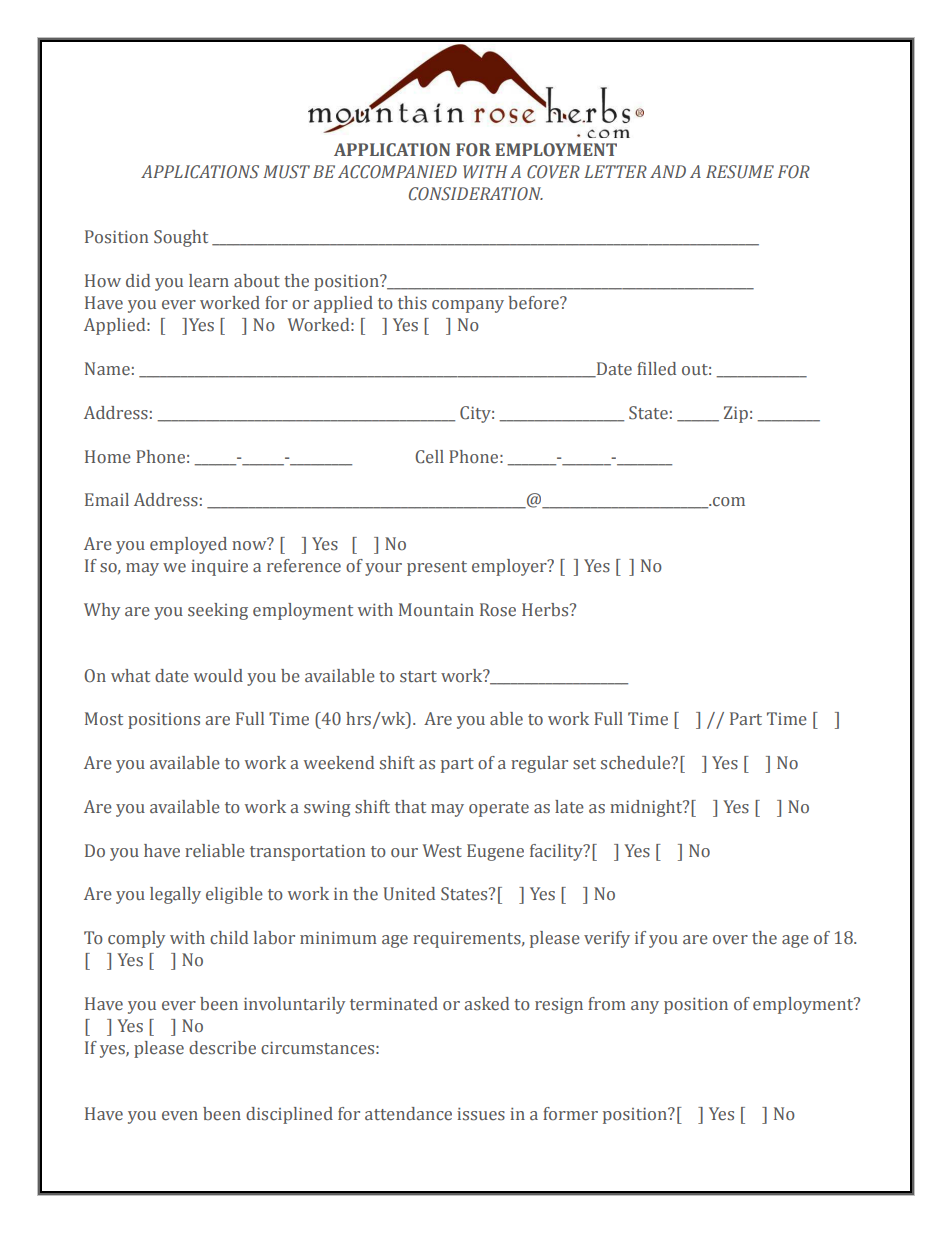 The height and width of the screenshot is (1233, 952). Describe the element at coordinates (584, 764) in the screenshot. I see `set` at that location.
